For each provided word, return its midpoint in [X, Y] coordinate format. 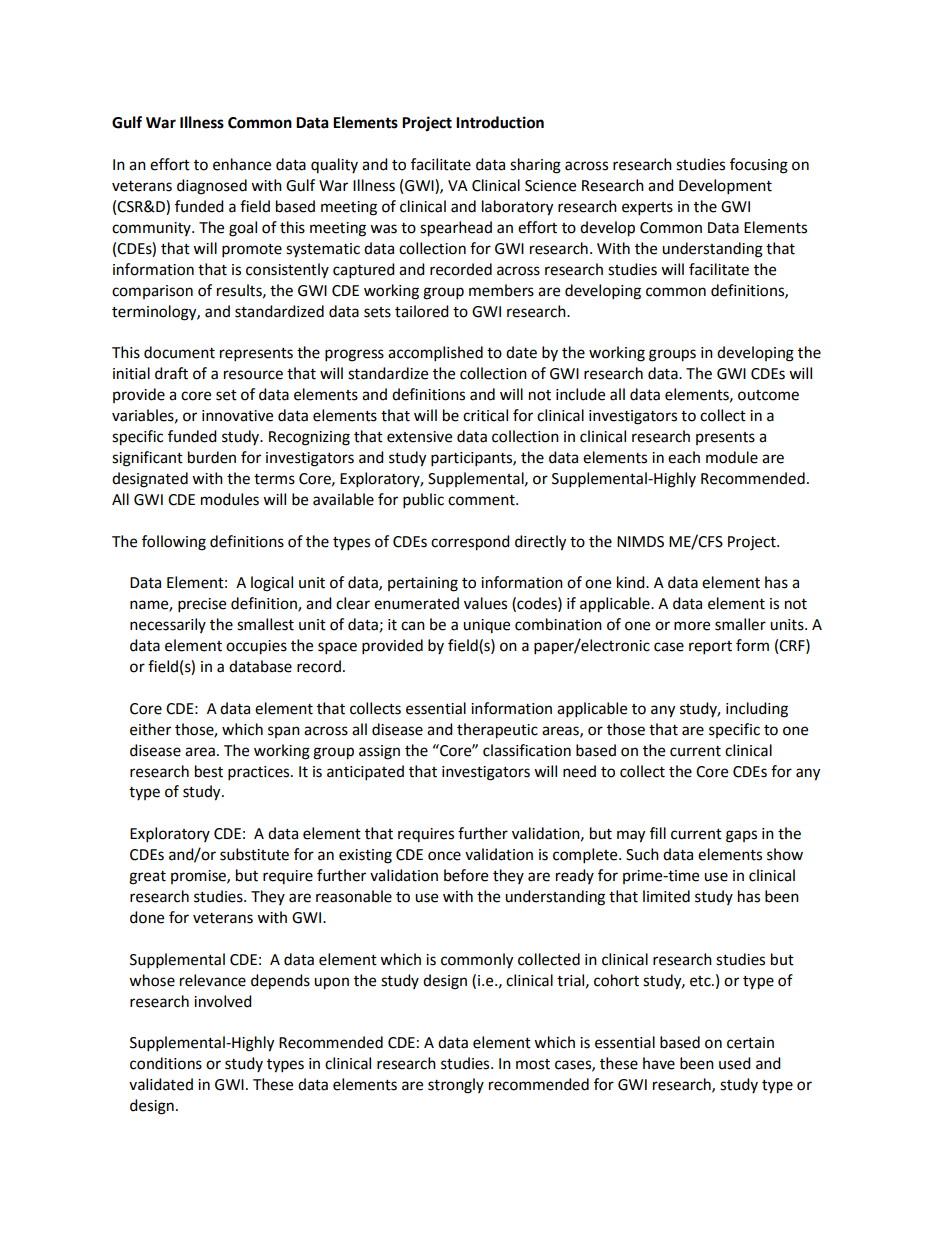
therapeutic [497, 731]
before [466, 875]
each [684, 457]
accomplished [435, 354]
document [179, 352]
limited [666, 896]
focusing [759, 166]
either [150, 729]
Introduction [500, 122]
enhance [242, 164]
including [757, 710]
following [174, 543]
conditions [166, 1063]
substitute [254, 854]
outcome [768, 395]
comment [482, 500]
